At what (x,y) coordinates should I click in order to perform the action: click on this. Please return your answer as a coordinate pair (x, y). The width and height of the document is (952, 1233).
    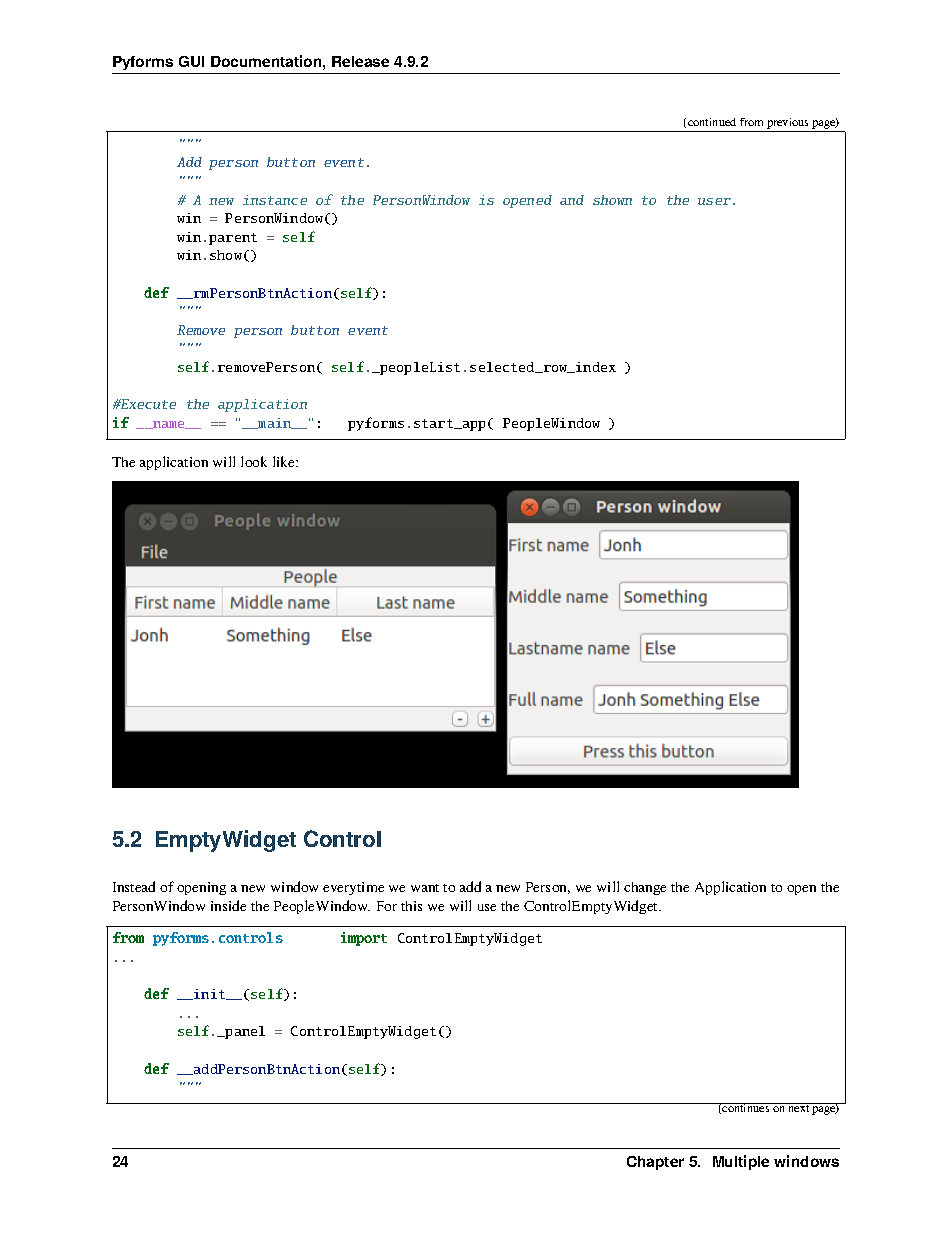
    Looking at the image, I should click on (411, 906).
